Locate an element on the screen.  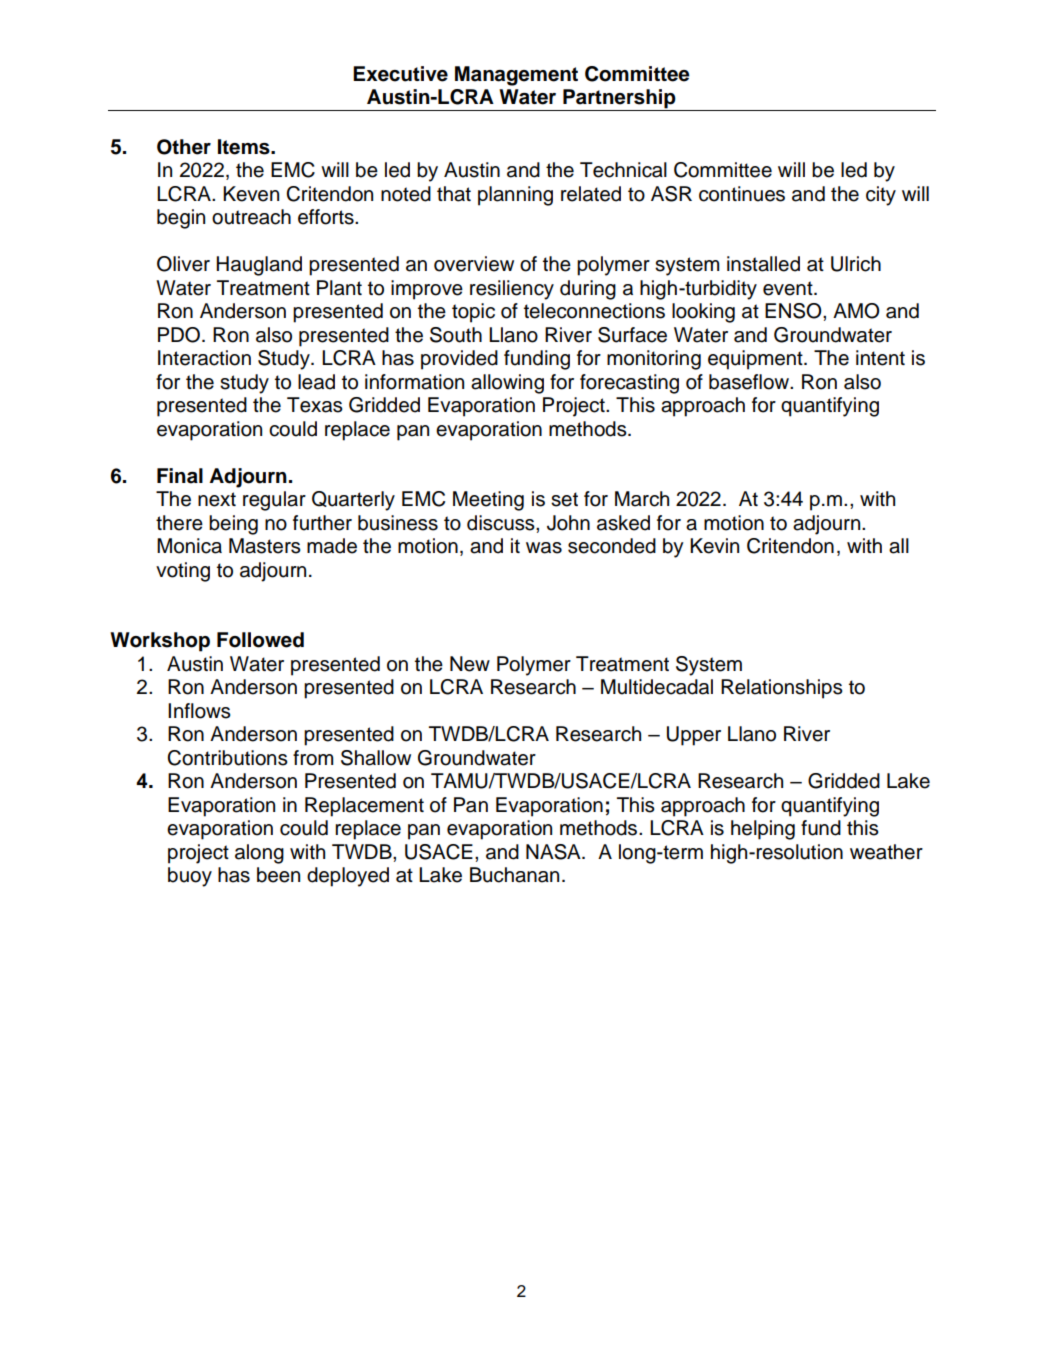
equipment is located at coordinates (756, 360).
